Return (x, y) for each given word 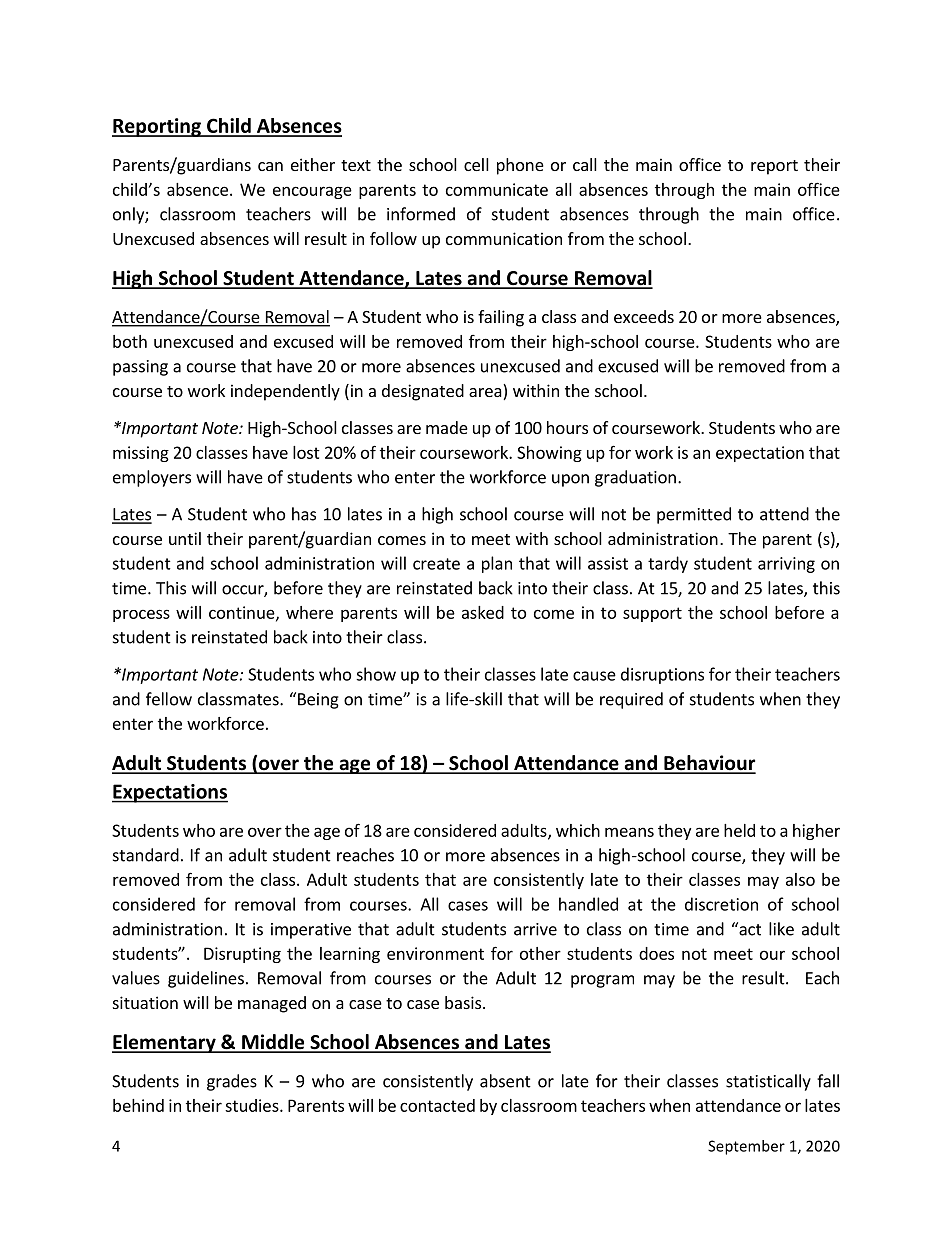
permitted (694, 515)
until (185, 538)
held (739, 830)
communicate (497, 189)
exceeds (644, 316)
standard (146, 855)
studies (253, 1105)
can (270, 166)
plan (497, 564)
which (578, 830)
